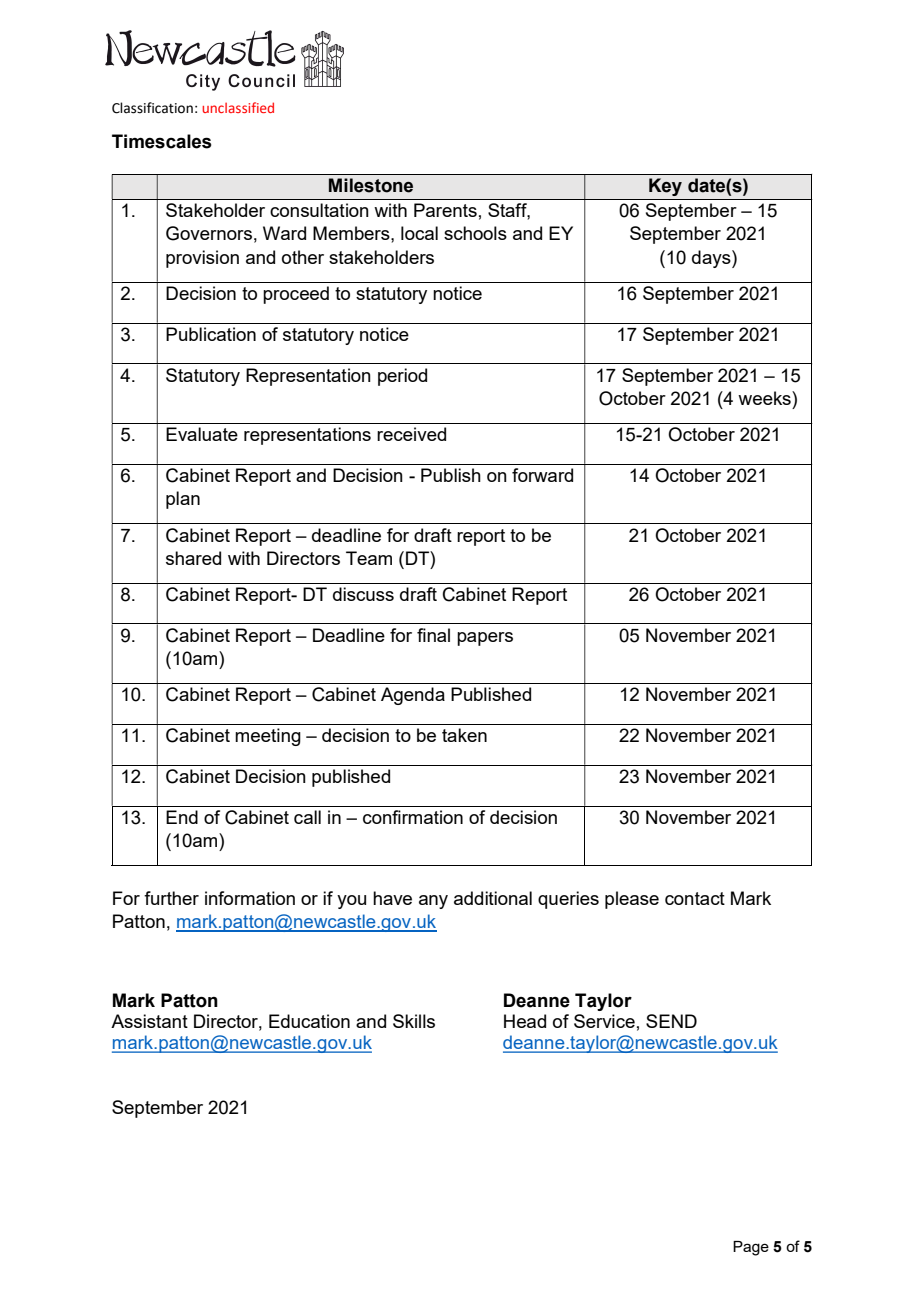 The height and width of the screenshot is (1308, 924). What do you see at coordinates (712, 259) in the screenshot?
I see `days` at bounding box center [712, 259].
